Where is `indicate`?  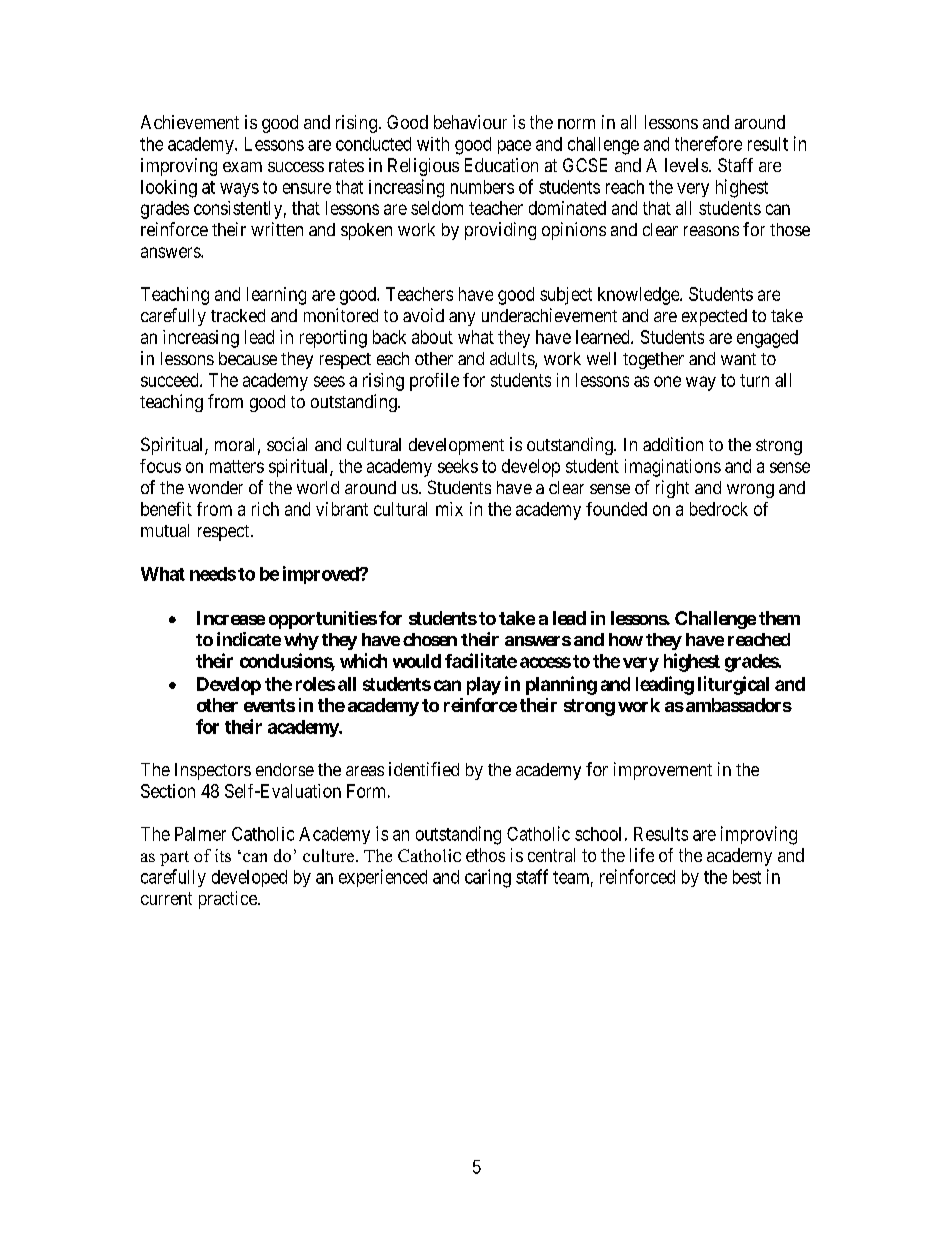
indicate is located at coordinates (249, 639).
